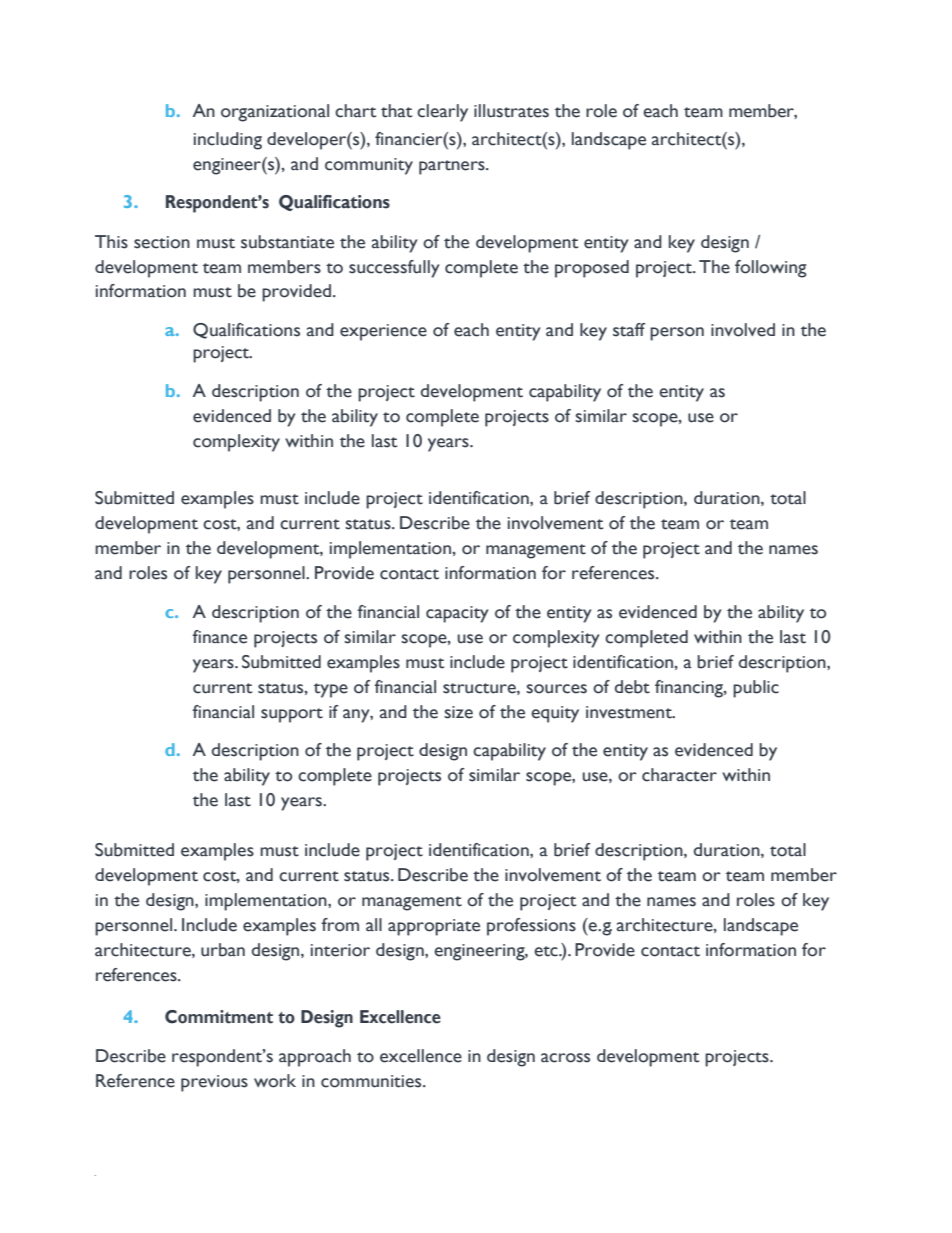 This page has height=1233, width=952. I want to click on previous, so click(214, 1083).
